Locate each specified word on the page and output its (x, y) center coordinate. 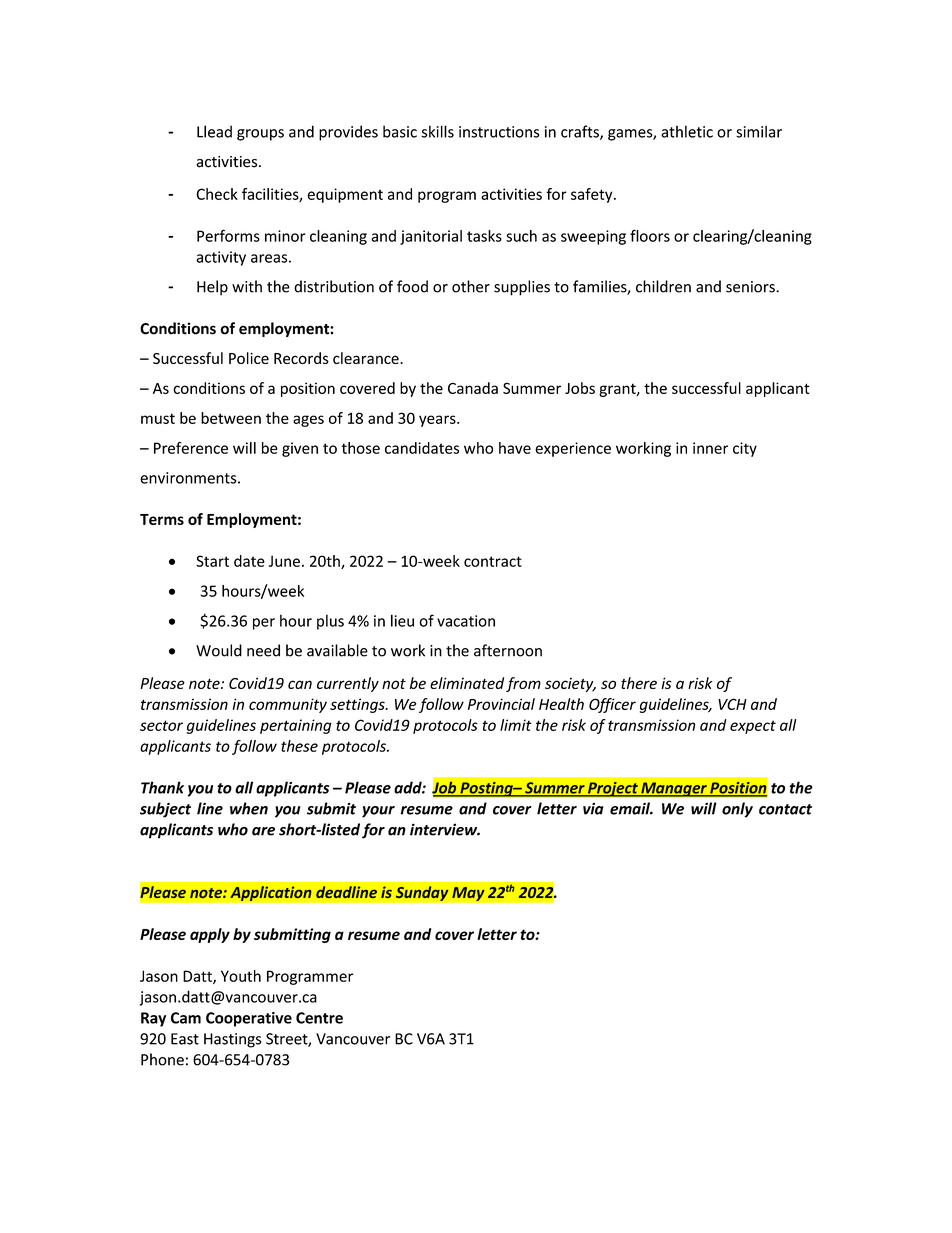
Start (212, 561)
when (249, 808)
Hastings (232, 1040)
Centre (319, 1018)
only (737, 810)
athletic (687, 131)
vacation (466, 621)
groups (260, 135)
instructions (499, 132)
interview (445, 829)
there (639, 683)
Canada (473, 388)
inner (710, 448)
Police (249, 358)
